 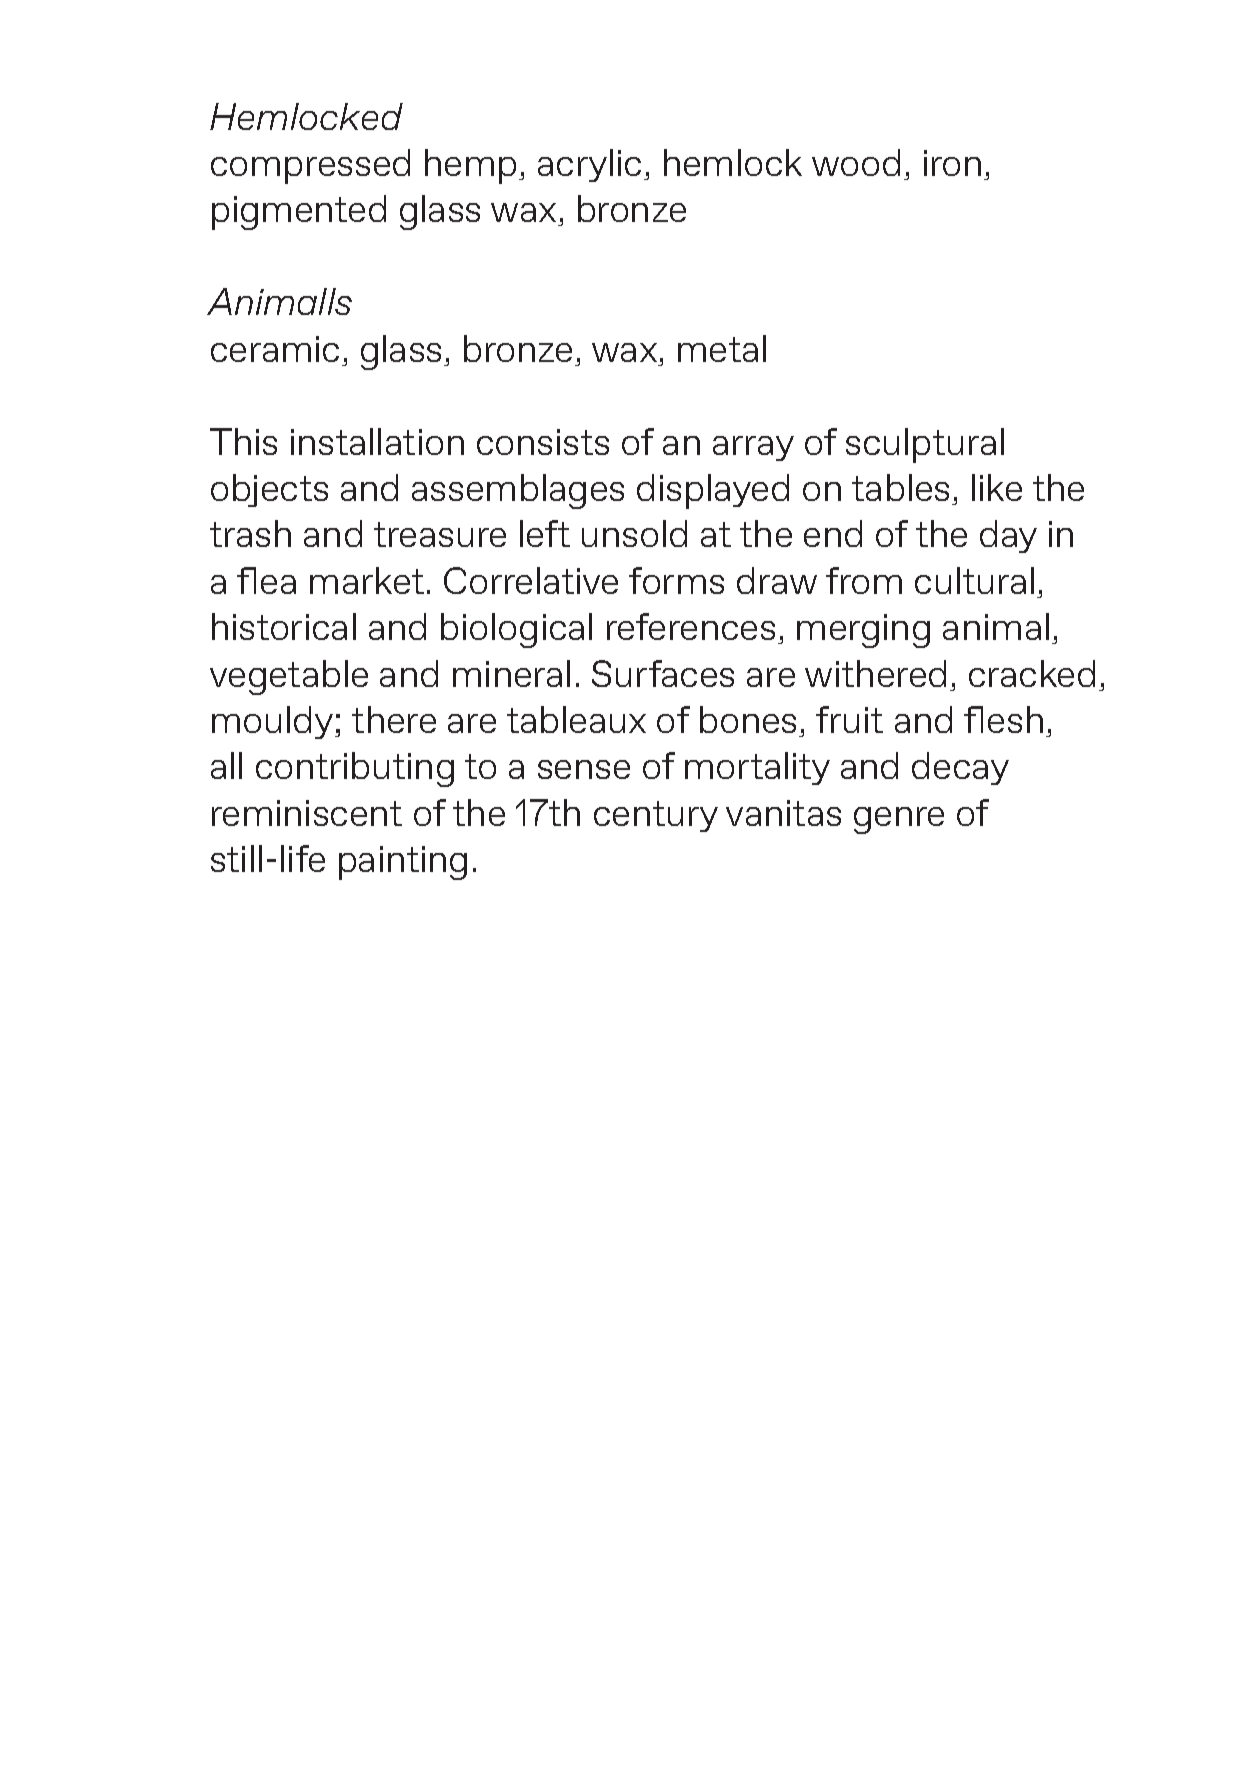 I want to click on genre, so click(x=899, y=820).
